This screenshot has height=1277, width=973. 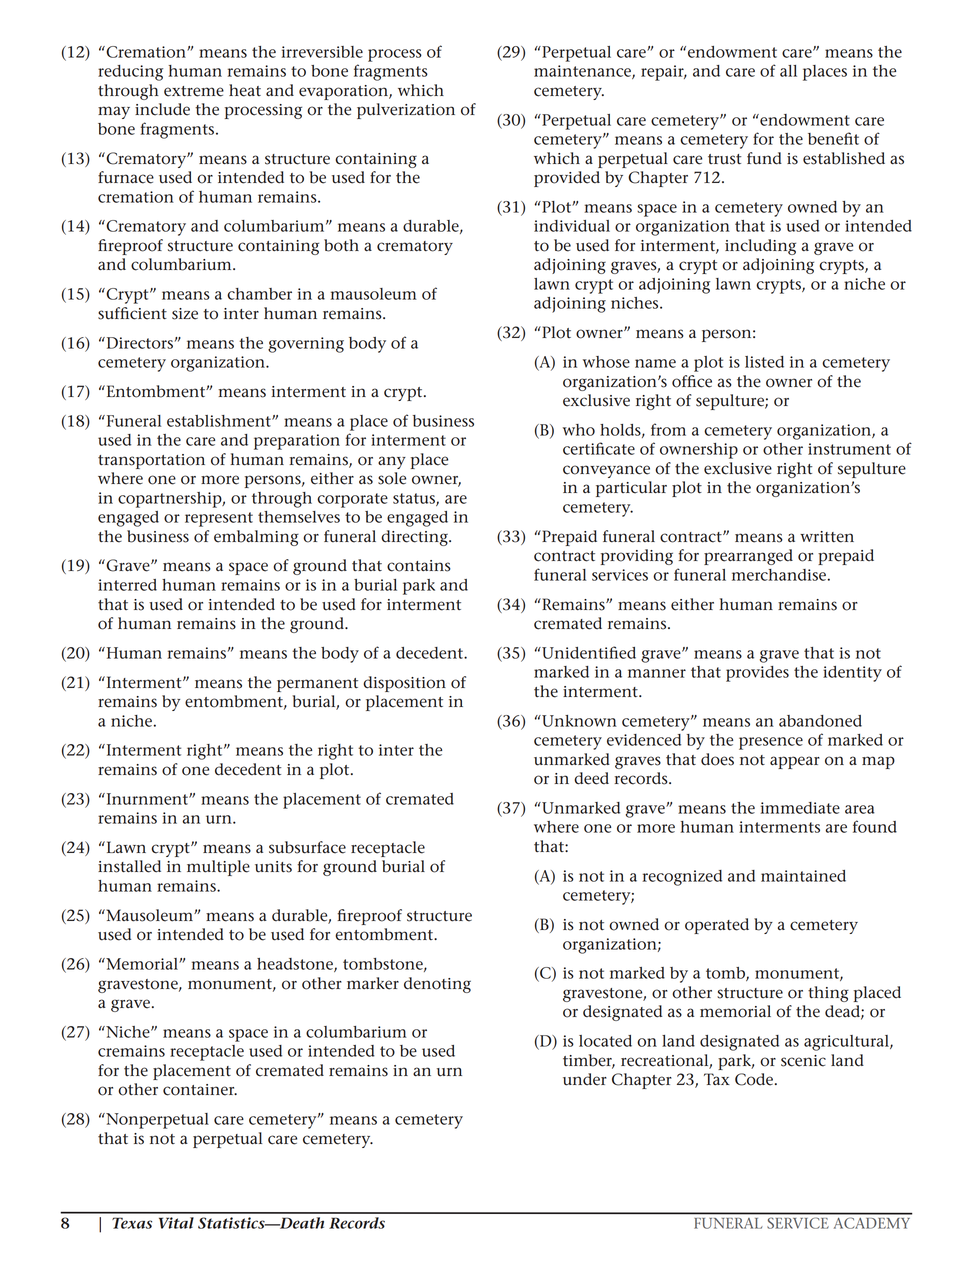 What do you see at coordinates (583, 72) in the screenshot?
I see `maintenance` at bounding box center [583, 72].
